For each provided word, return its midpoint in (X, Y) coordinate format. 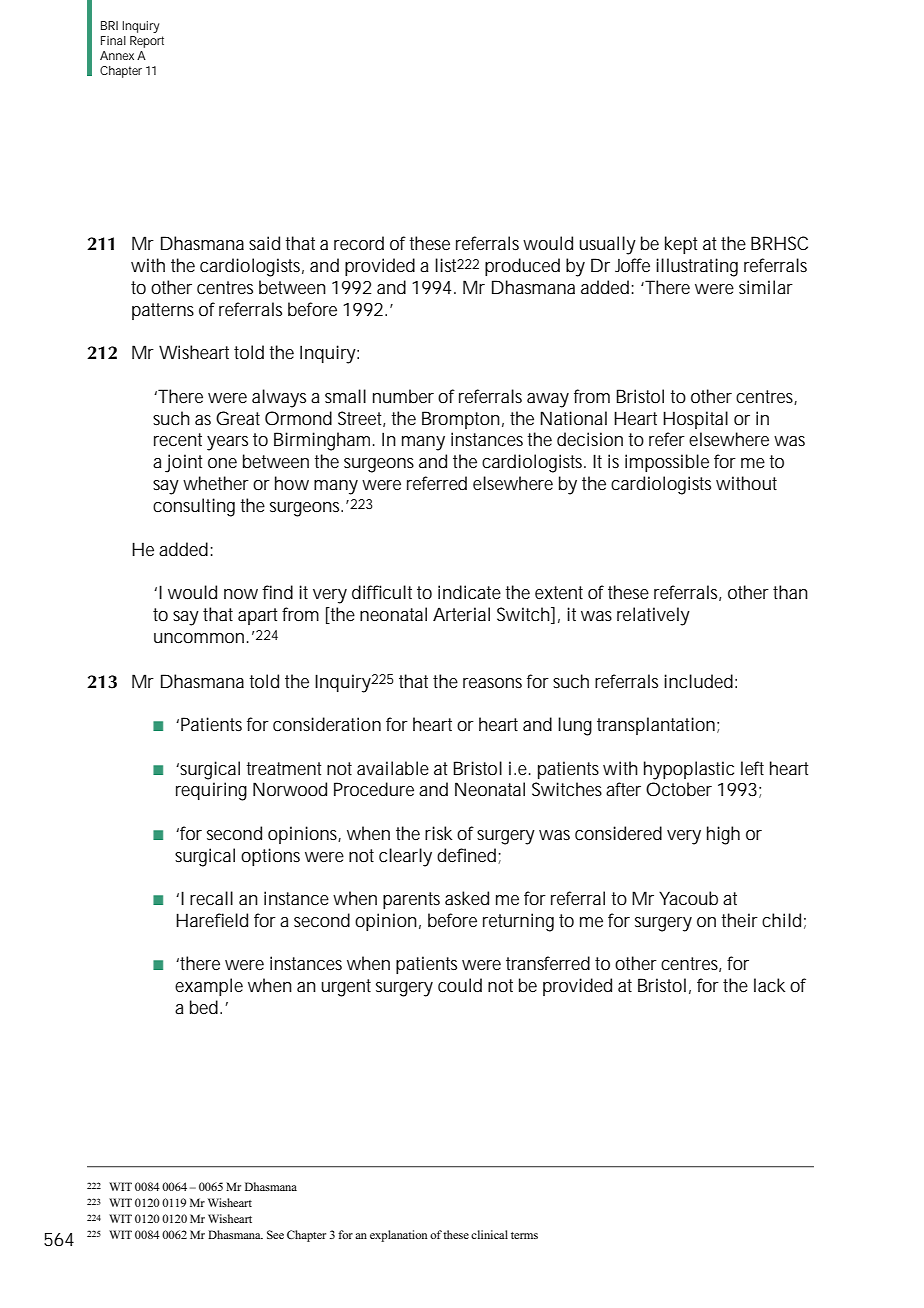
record (359, 243)
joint (184, 463)
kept (681, 245)
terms (524, 1235)
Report (147, 42)
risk (438, 833)
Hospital (695, 420)
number (403, 396)
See (275, 1234)
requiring (211, 791)
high (723, 835)
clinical (489, 1234)
